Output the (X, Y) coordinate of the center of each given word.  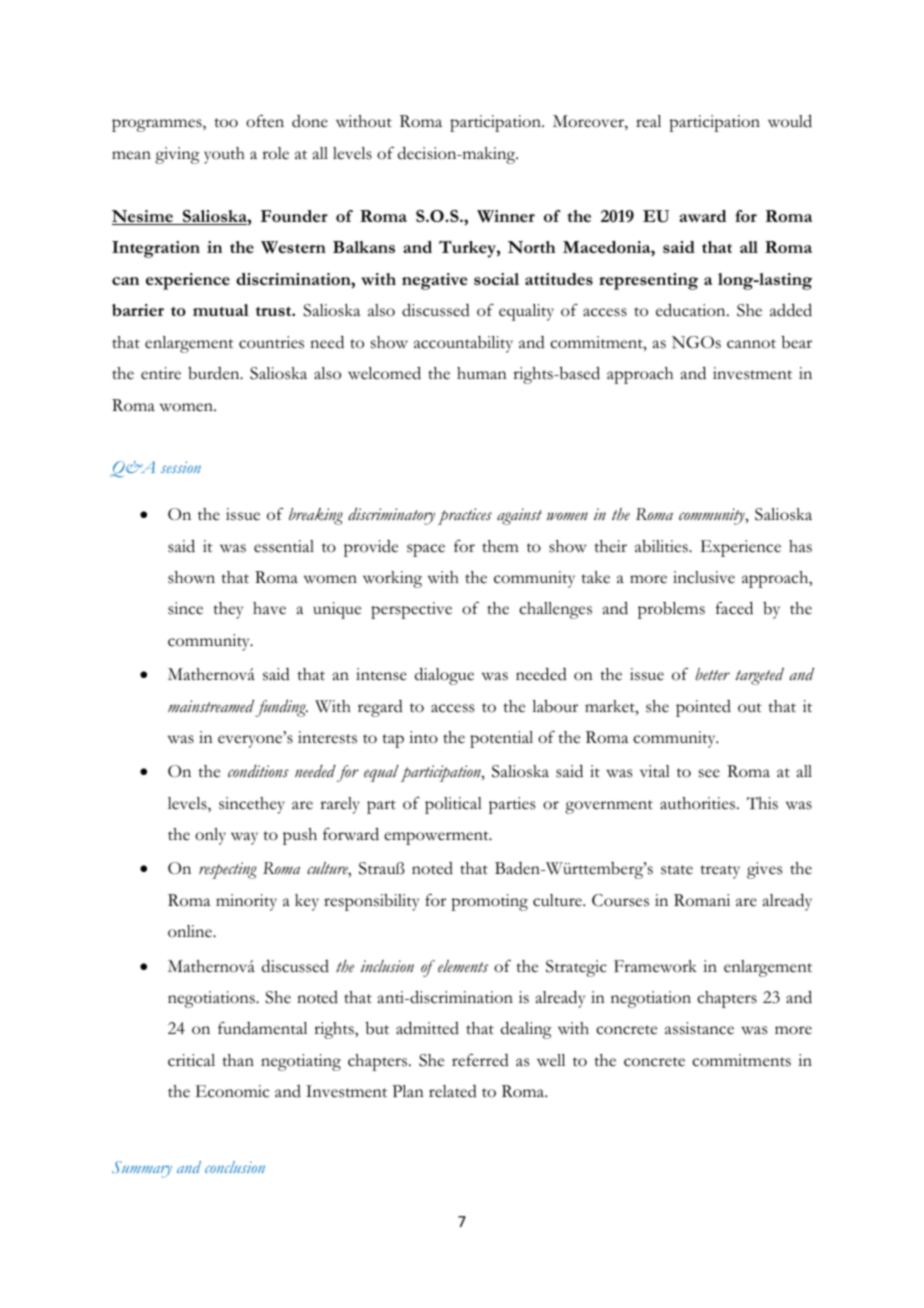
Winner (506, 216)
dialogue (444, 676)
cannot (751, 344)
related (453, 1091)
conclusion (235, 1167)
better (713, 674)
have (269, 608)
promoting (489, 902)
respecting (228, 870)
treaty (720, 872)
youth (224, 155)
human (482, 373)
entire (161, 373)
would (790, 121)
